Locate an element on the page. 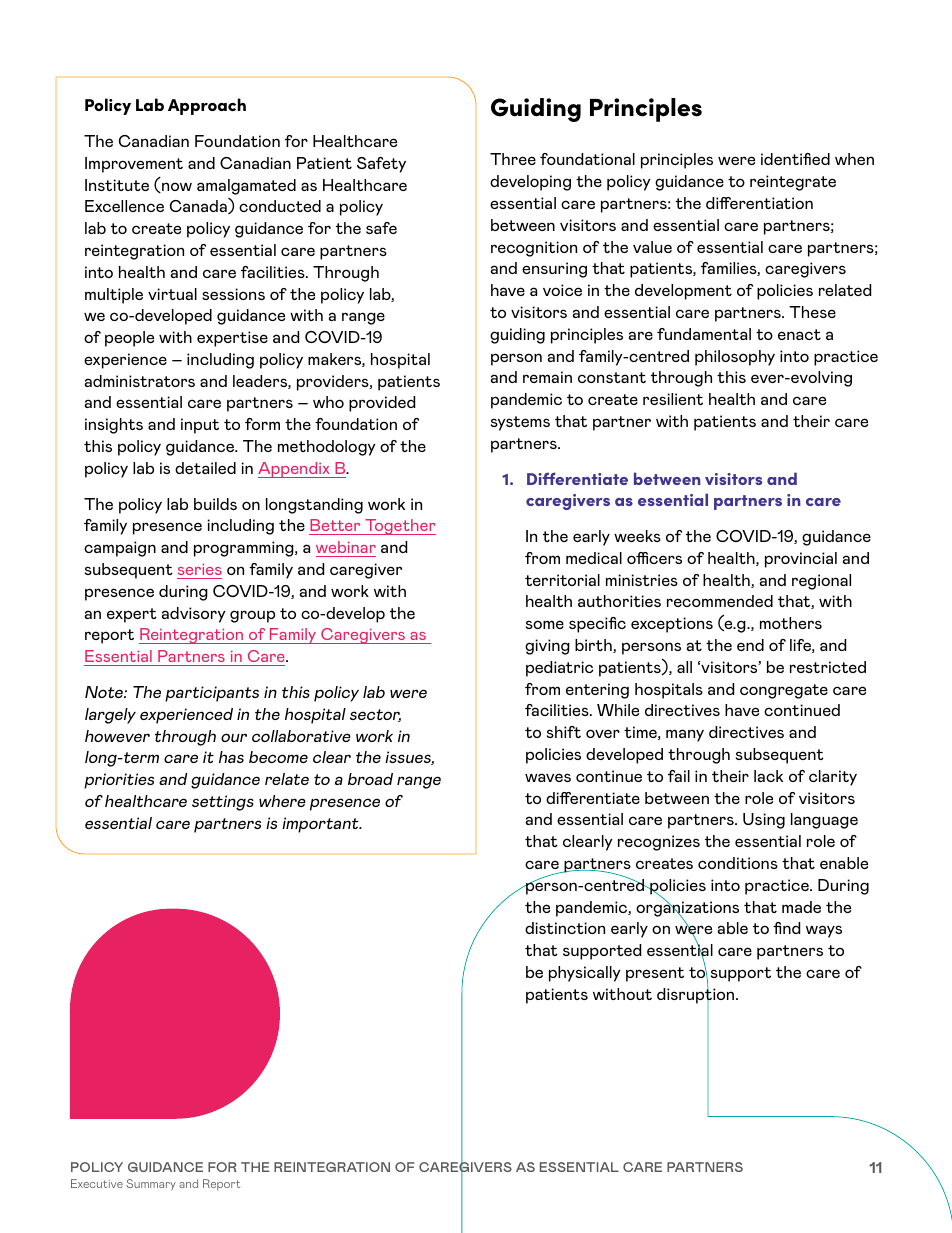 This document has height=1233, width=952. present is located at coordinates (655, 974).
